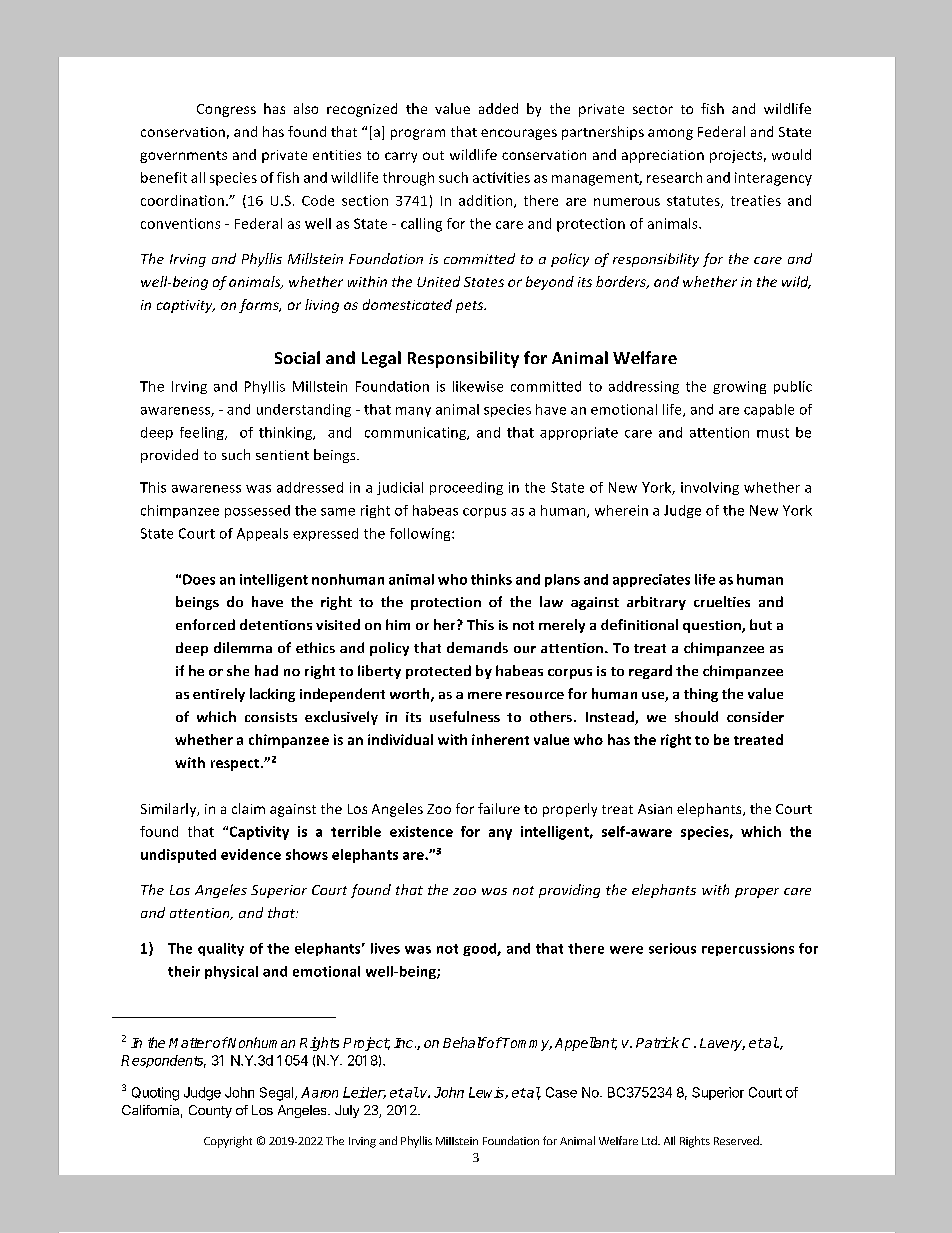 The image size is (952, 1233). Describe the element at coordinates (210, 1111) in the screenshot. I see `County` at that location.
